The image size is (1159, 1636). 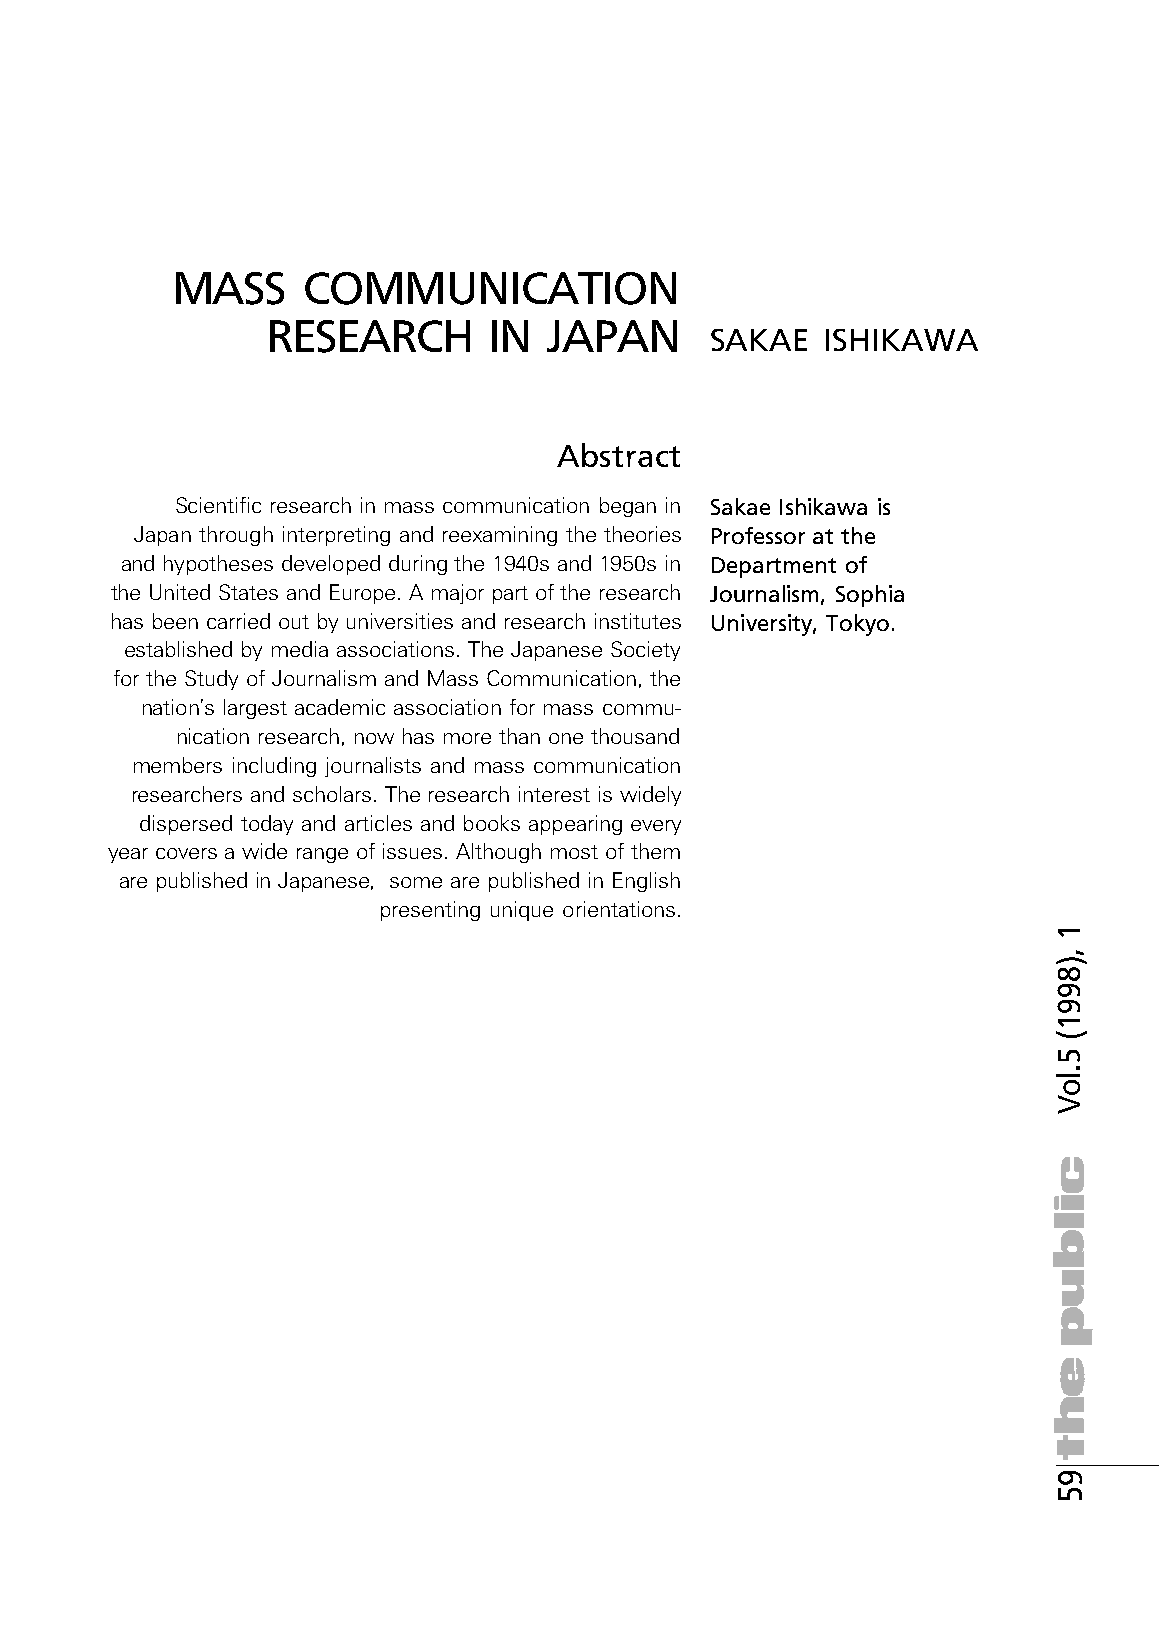 I want to click on Sophia, so click(x=870, y=596).
